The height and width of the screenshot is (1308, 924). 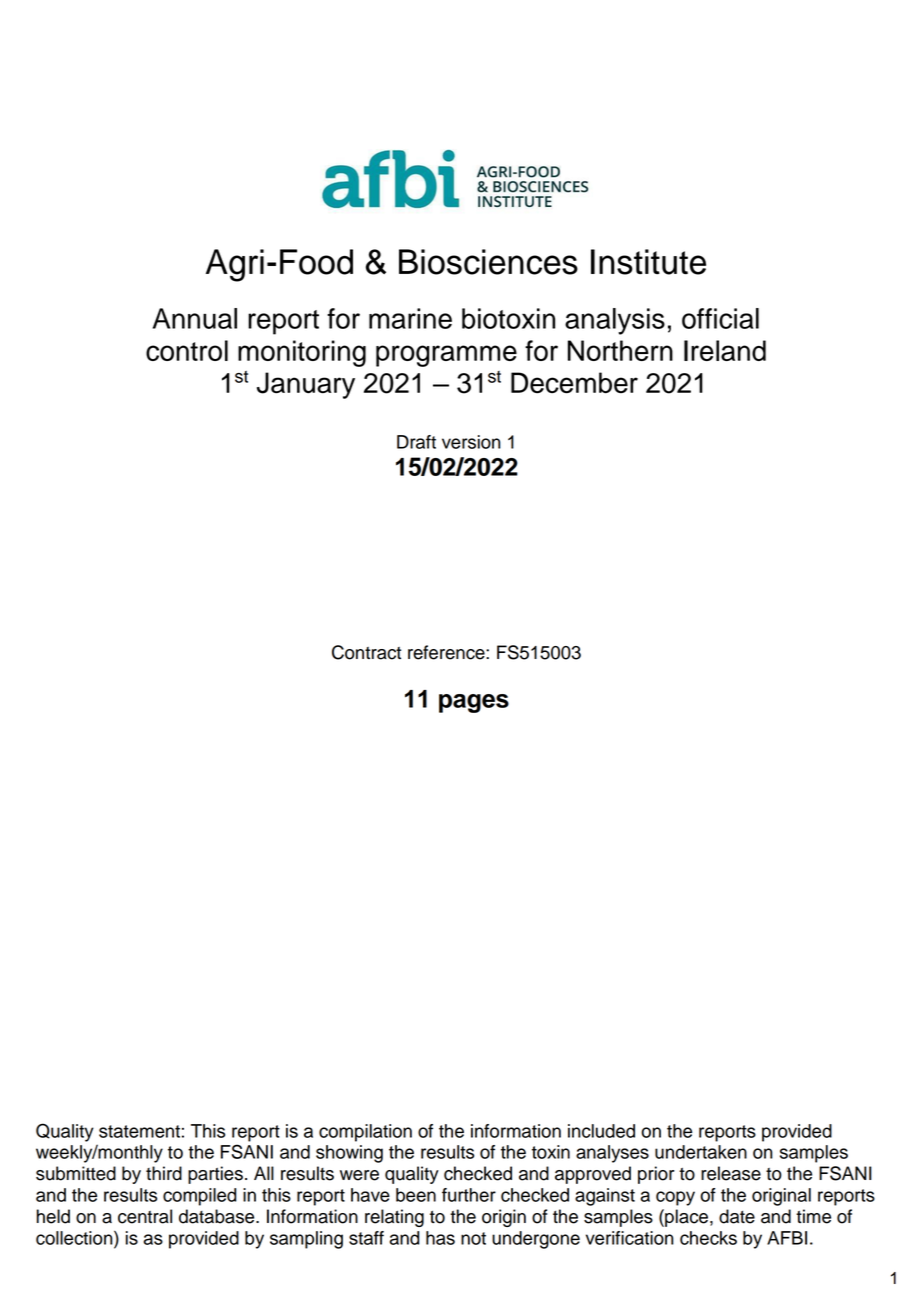 What do you see at coordinates (612, 1154) in the screenshot?
I see `analyses` at bounding box center [612, 1154].
